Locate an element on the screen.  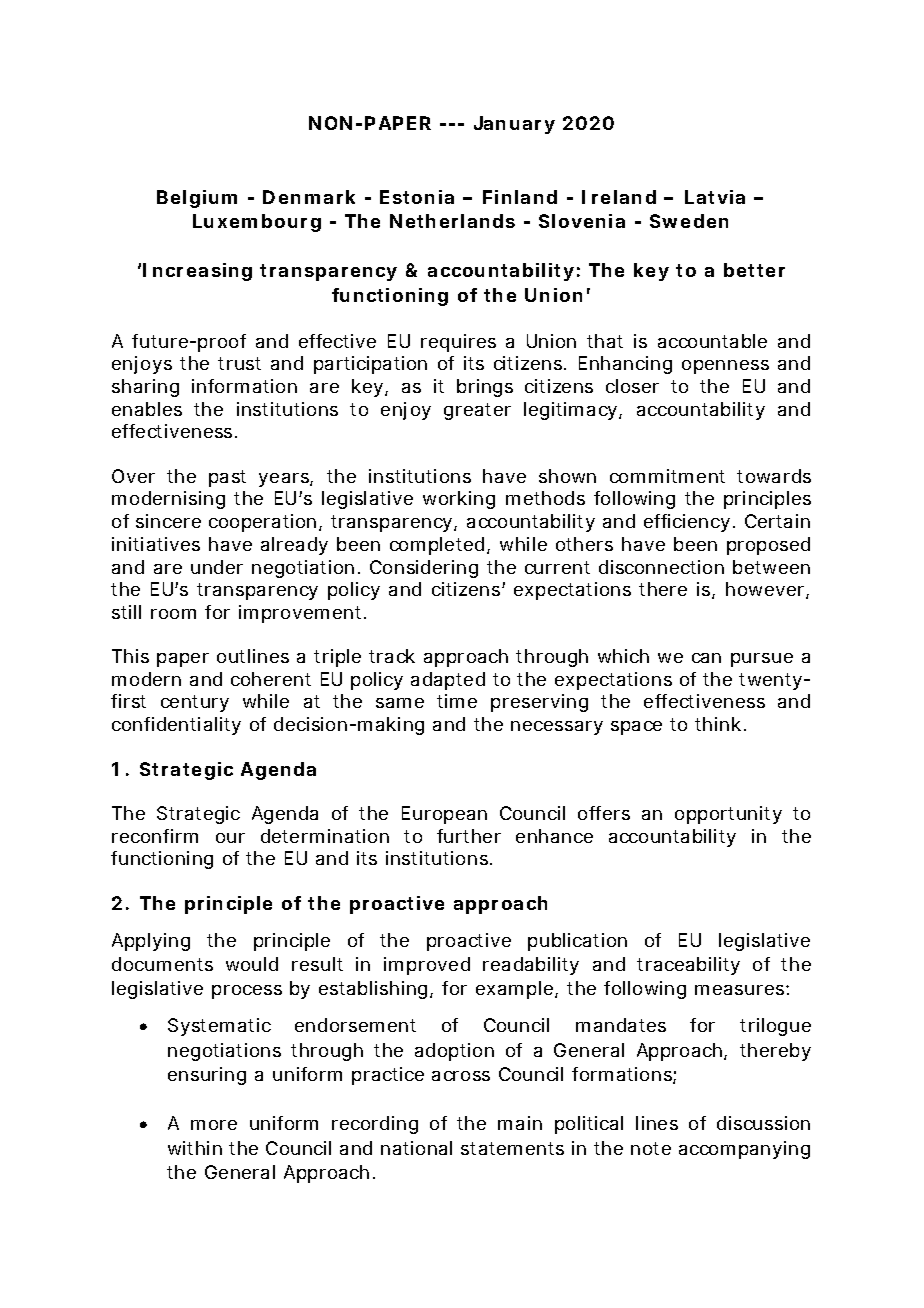
commitment is located at coordinates (667, 476).
